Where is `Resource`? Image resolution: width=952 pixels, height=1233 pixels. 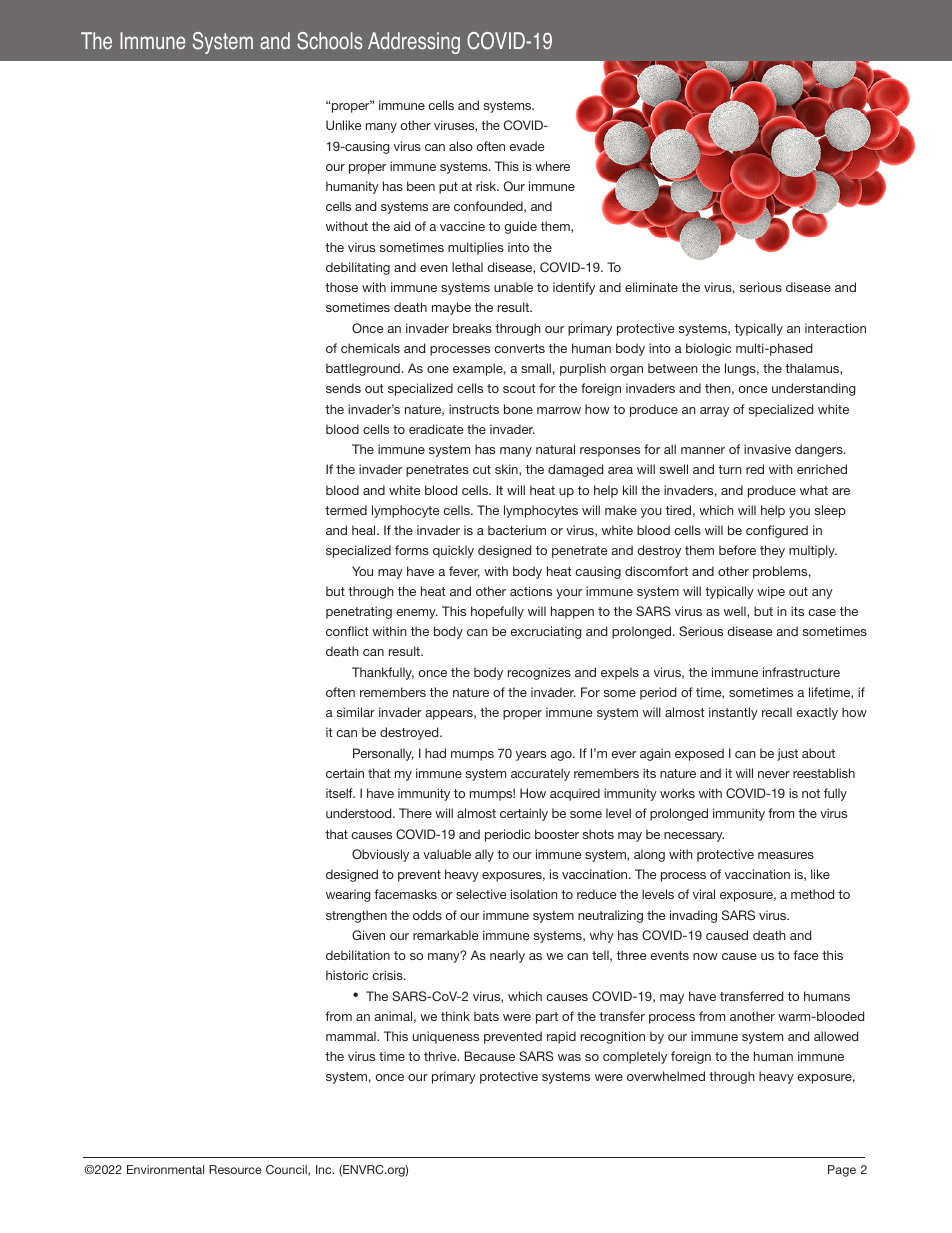
Resource is located at coordinates (235, 1169).
